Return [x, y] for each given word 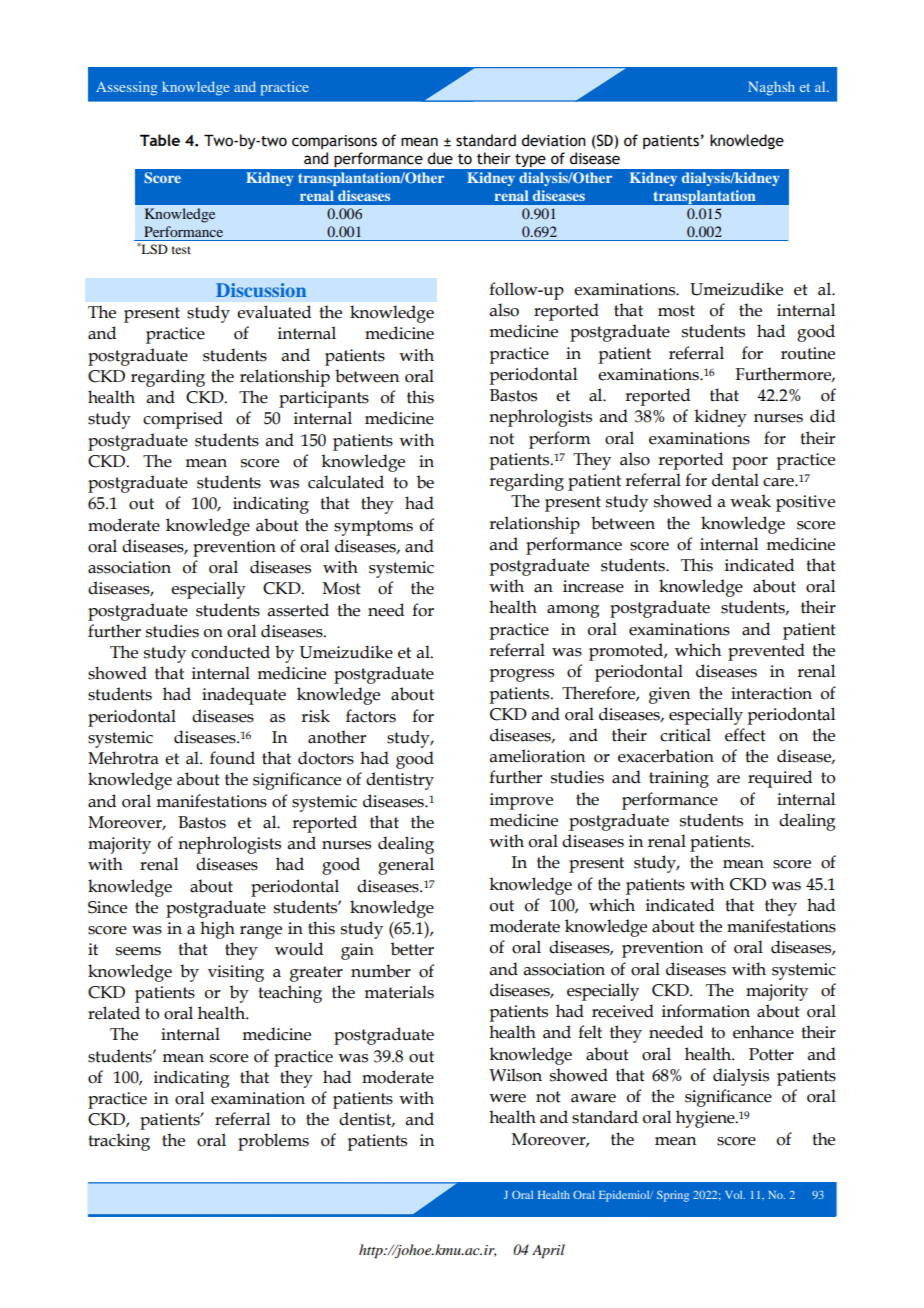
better [412, 949]
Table [160, 140]
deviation [553, 140]
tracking [119, 1142]
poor [750, 463]
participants [324, 399]
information [706, 1011]
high [217, 930]
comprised [183, 420]
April [548, 1251]
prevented [766, 652]
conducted [230, 652]
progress [521, 675]
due [440, 158]
